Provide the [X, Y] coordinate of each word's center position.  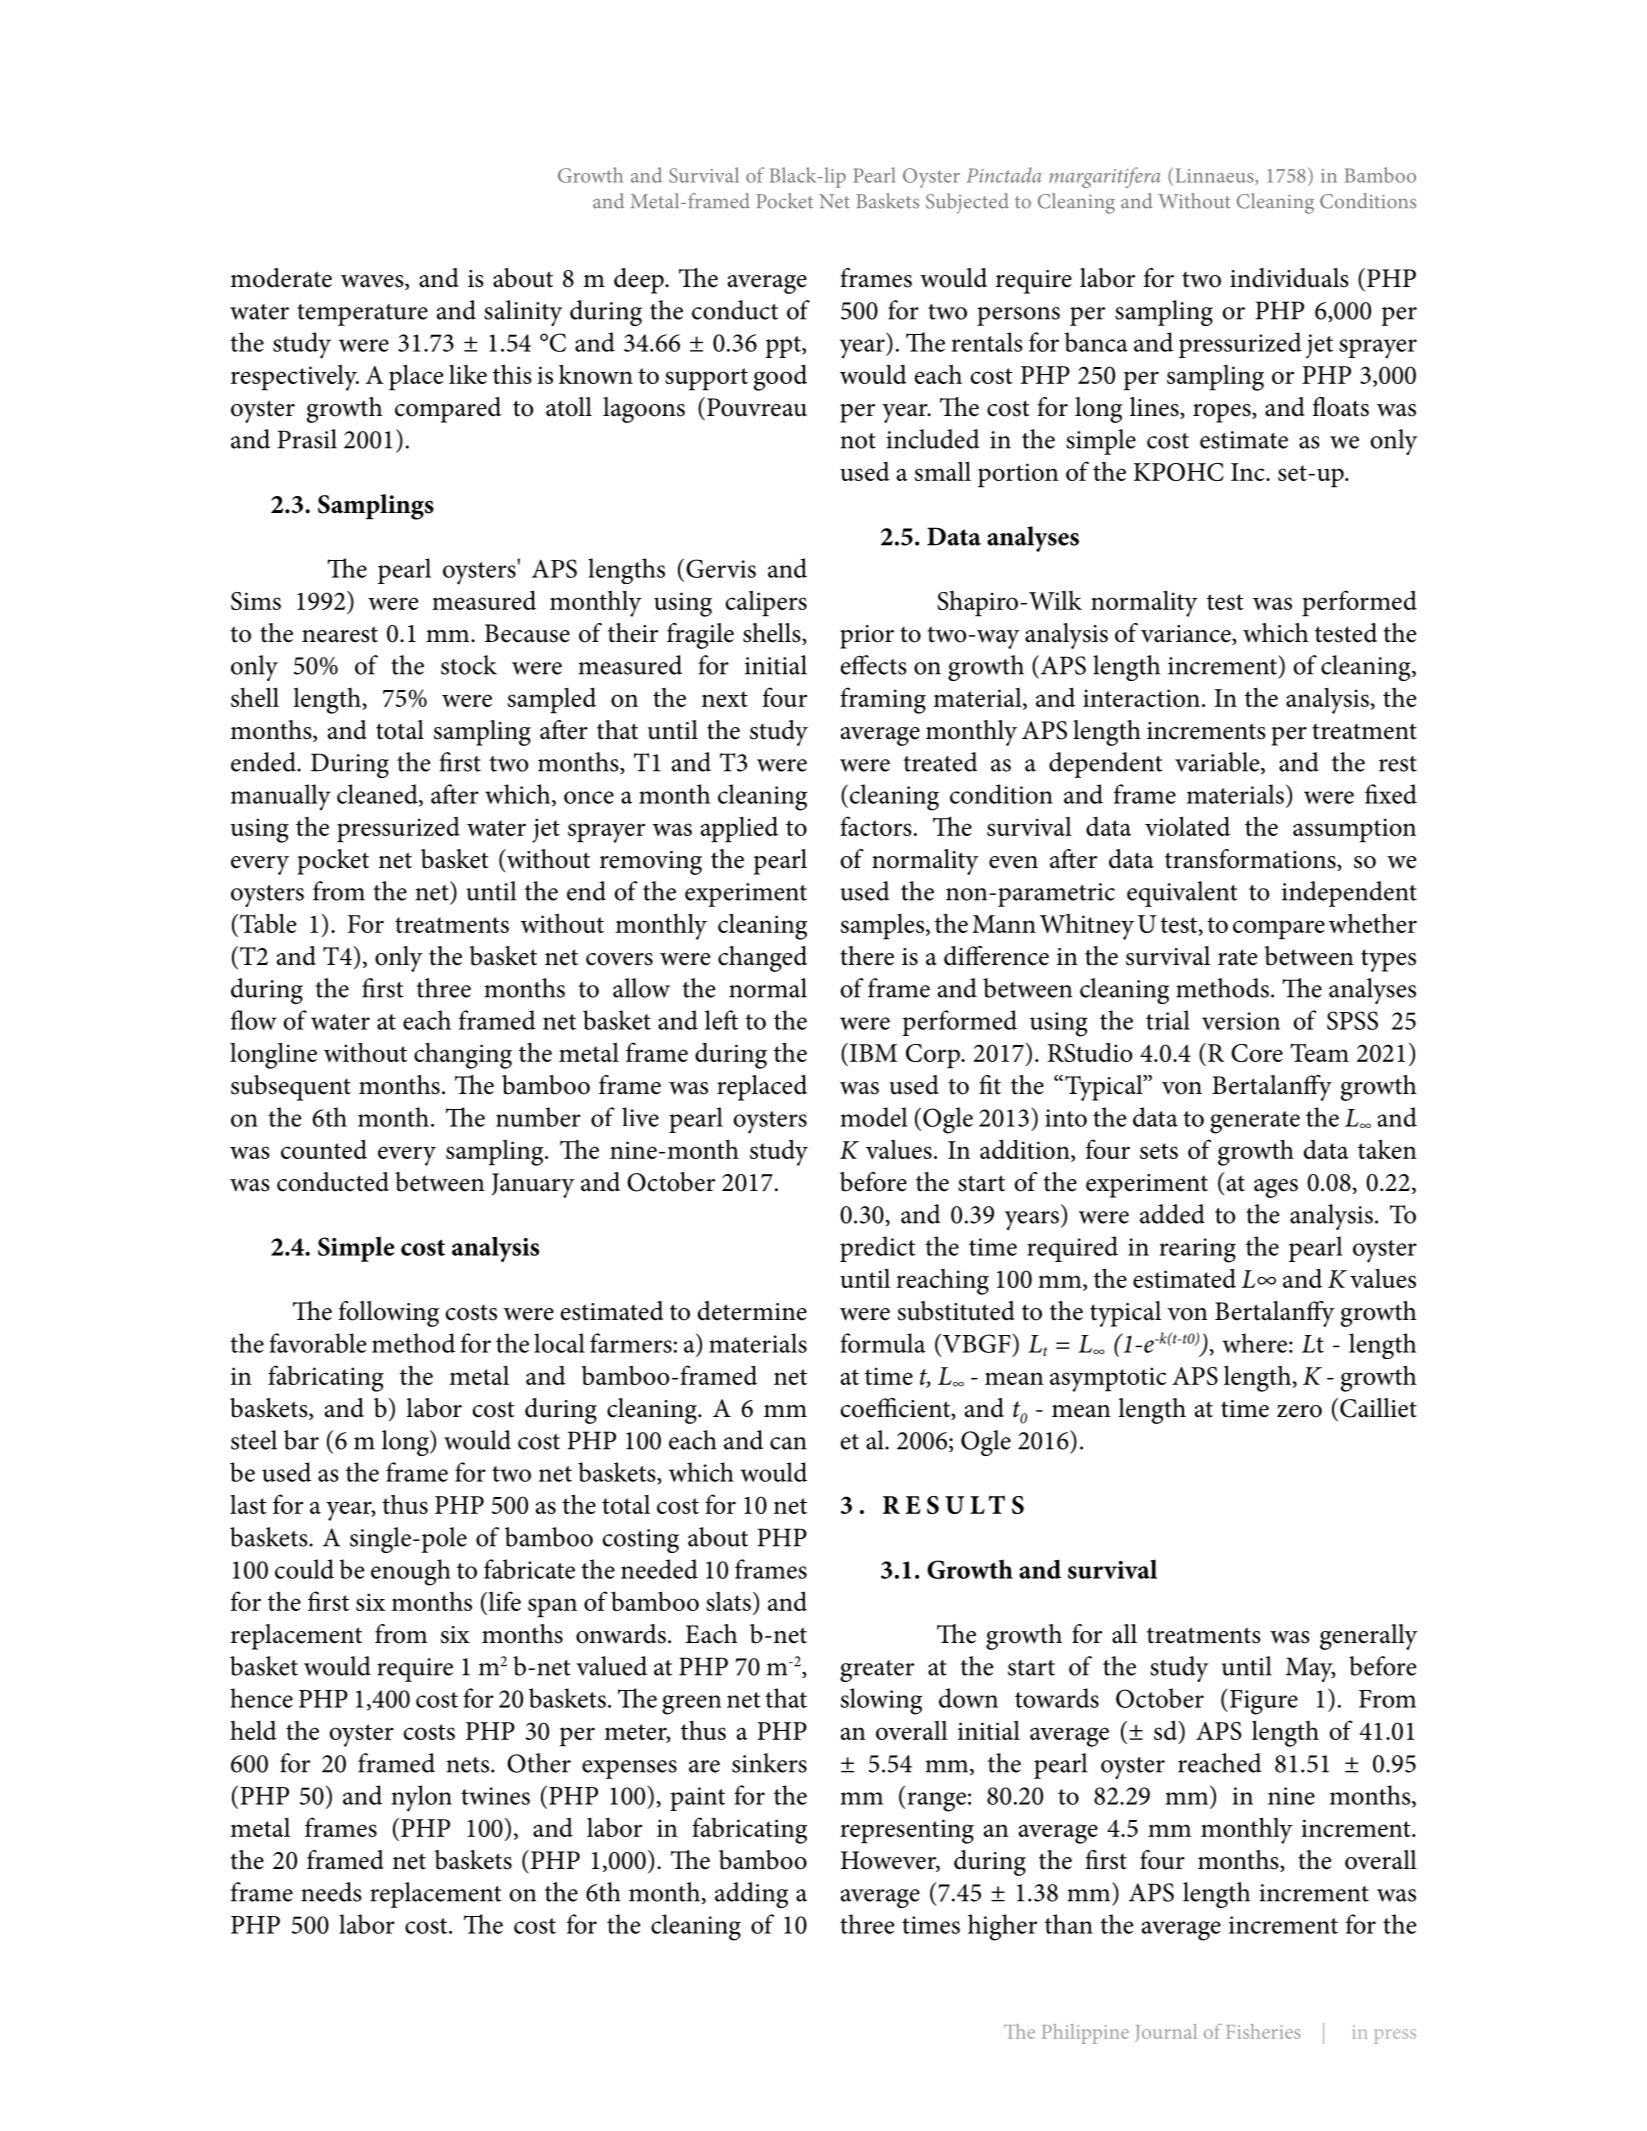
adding [751, 1895]
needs [331, 1892]
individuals [1289, 278]
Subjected [967, 203]
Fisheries [1263, 2031]
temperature [362, 315]
